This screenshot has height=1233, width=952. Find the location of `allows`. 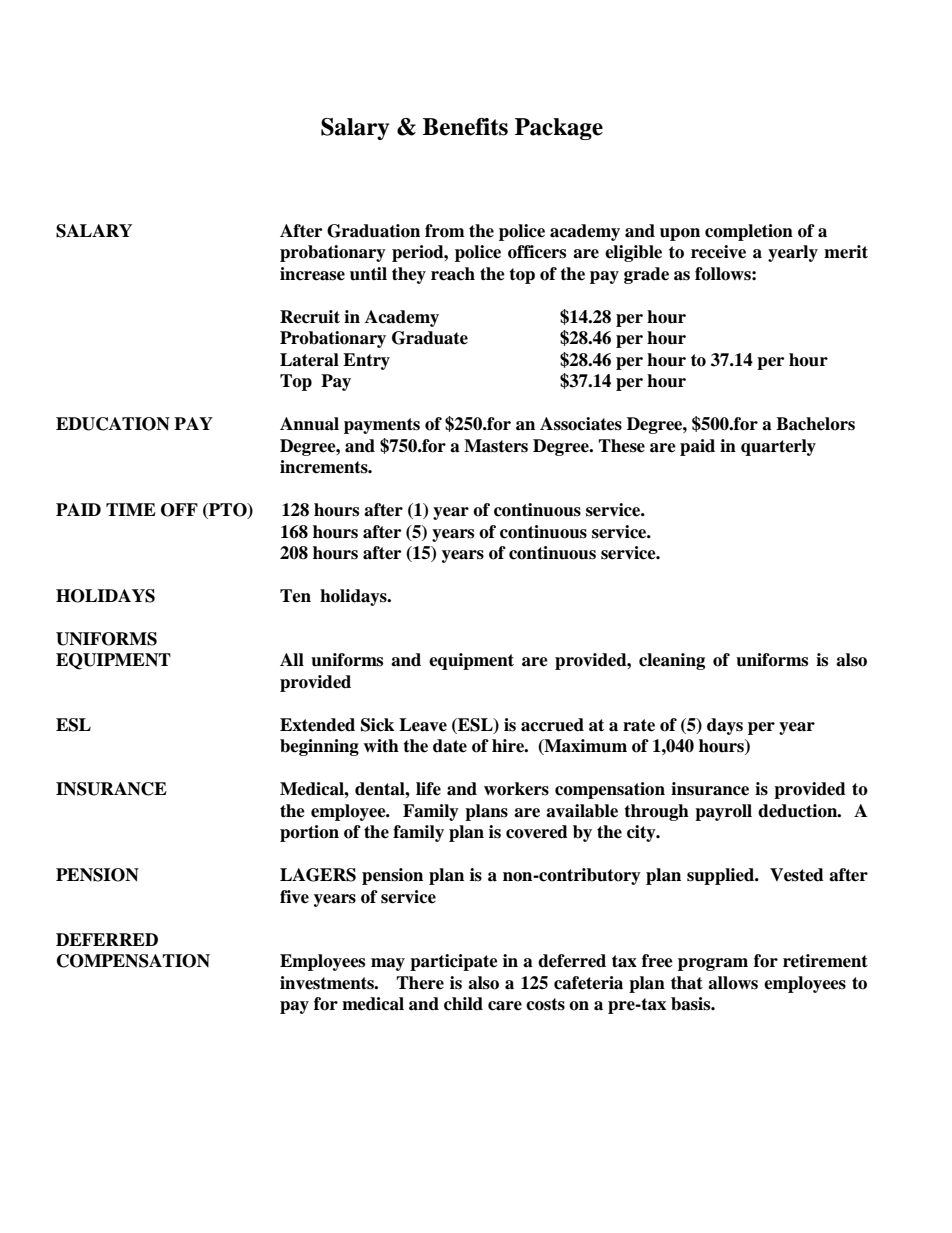

allows is located at coordinates (733, 983).
